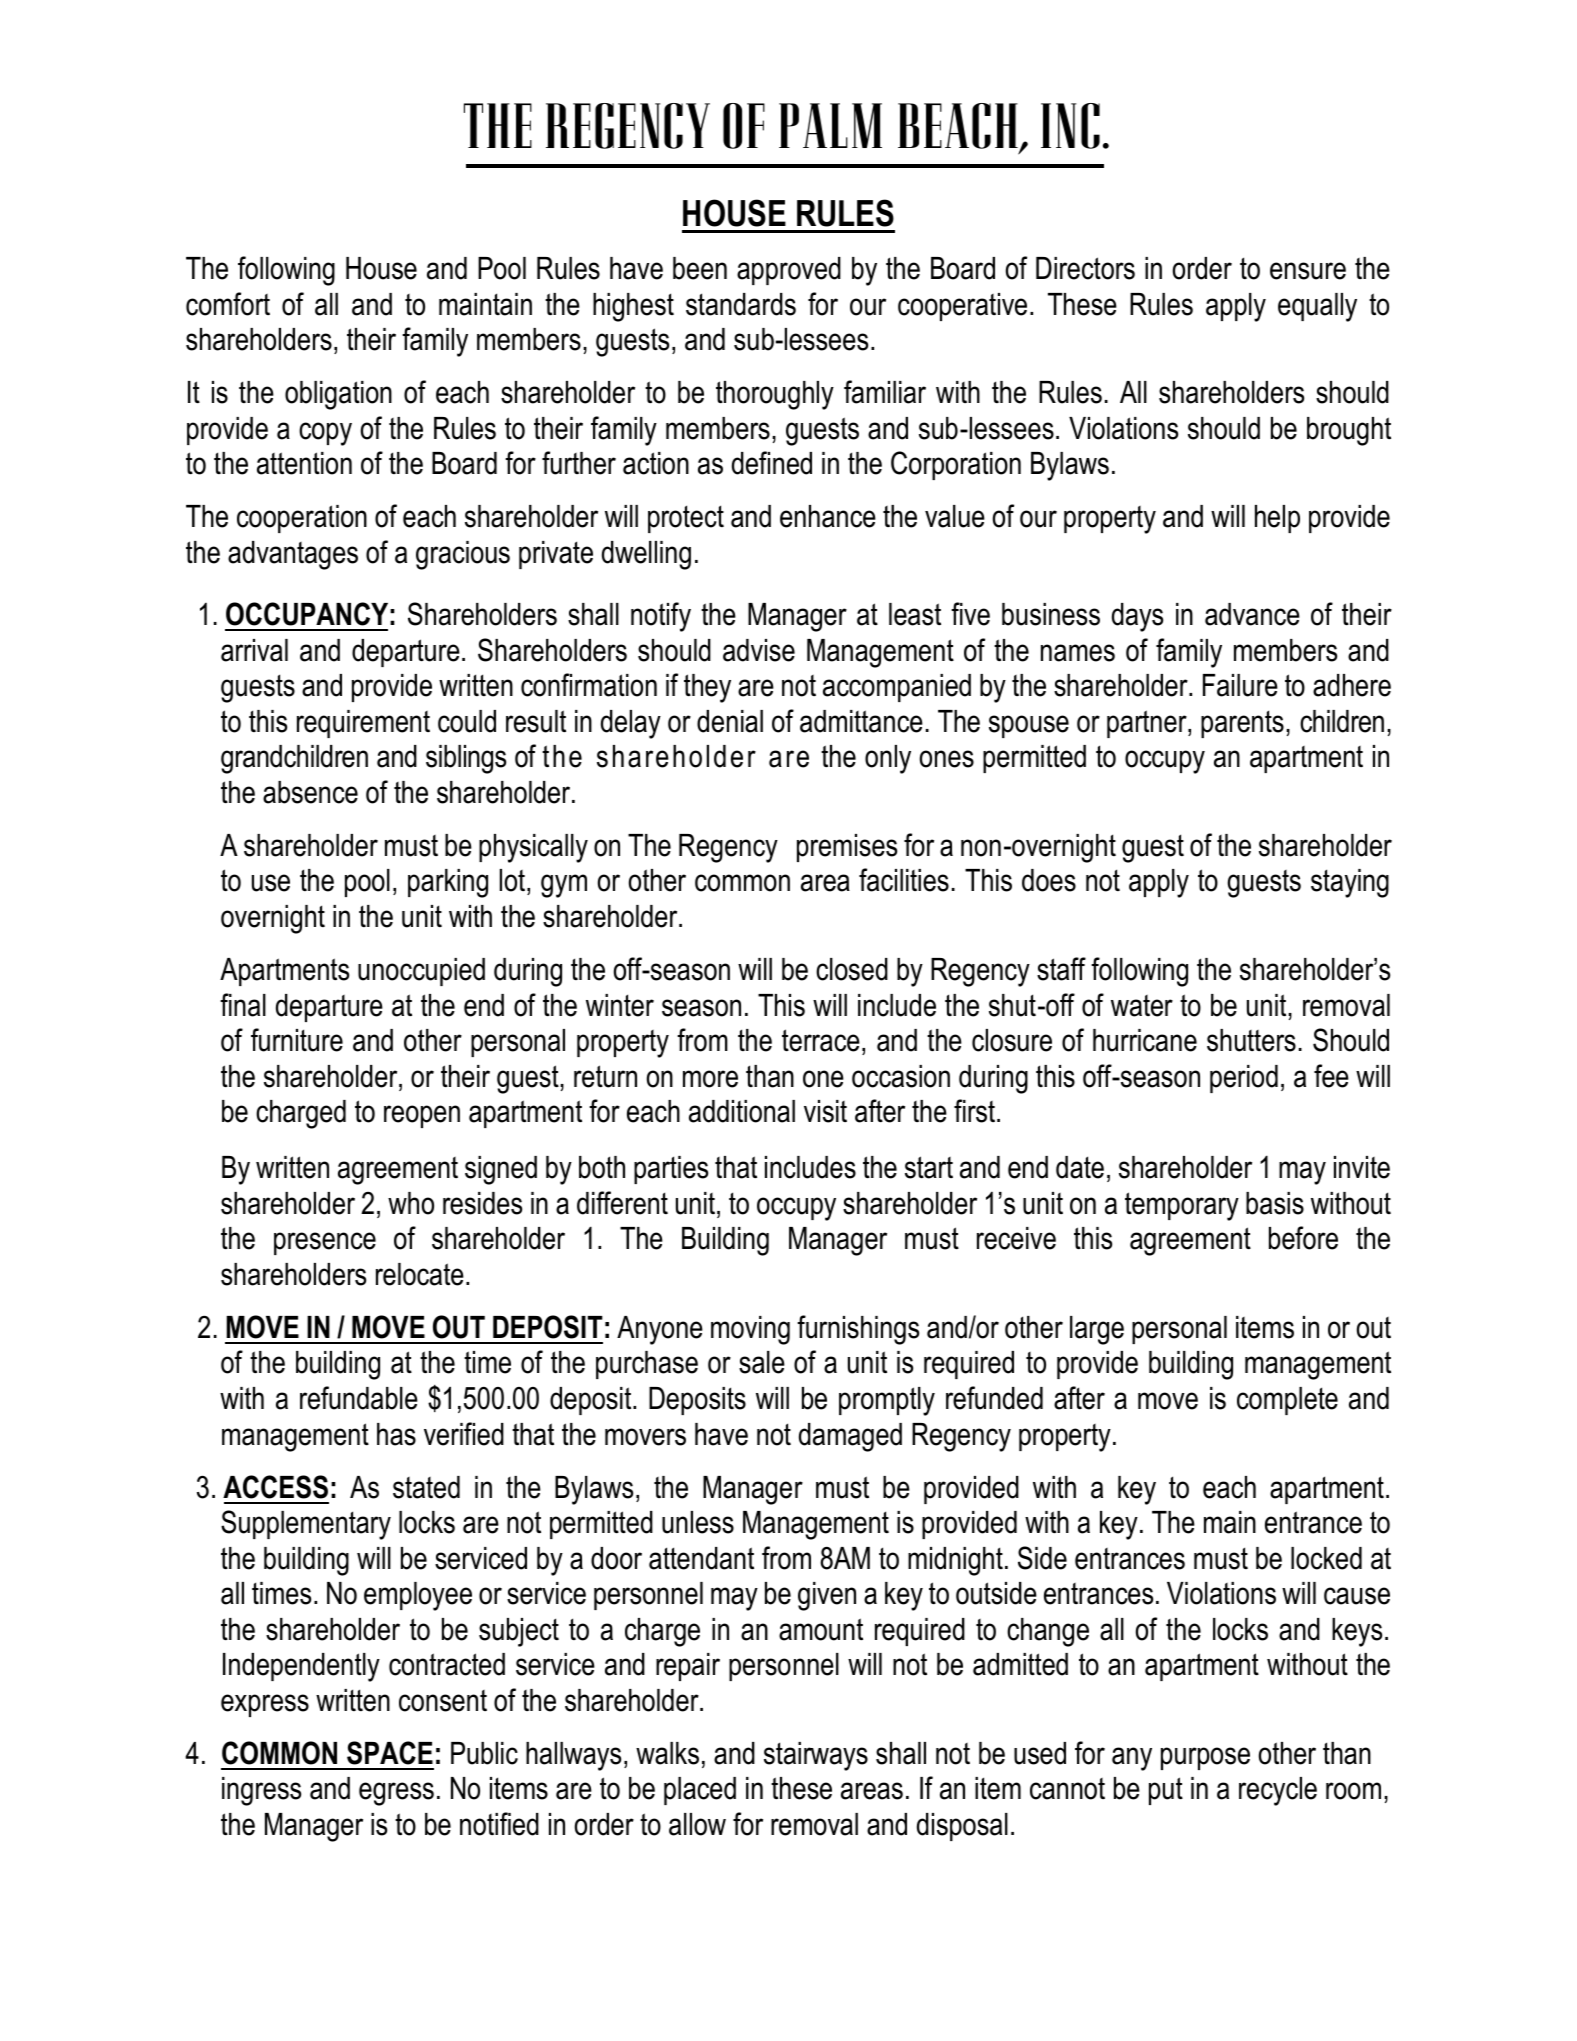 This page has width=1577, height=2041. I want to click on unoccupied, so click(421, 972).
